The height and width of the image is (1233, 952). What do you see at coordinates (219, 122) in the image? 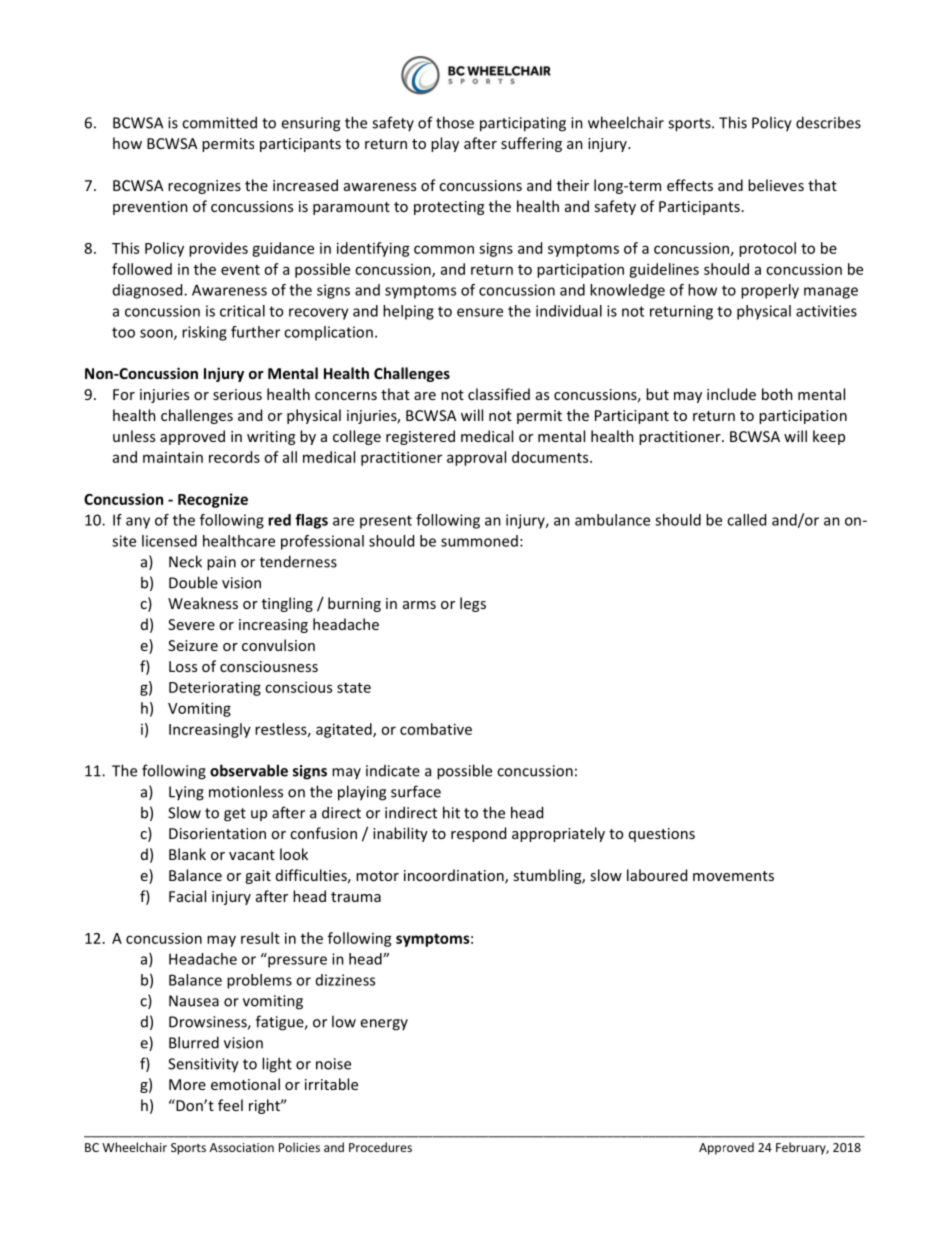
I see `committed` at bounding box center [219, 122].
